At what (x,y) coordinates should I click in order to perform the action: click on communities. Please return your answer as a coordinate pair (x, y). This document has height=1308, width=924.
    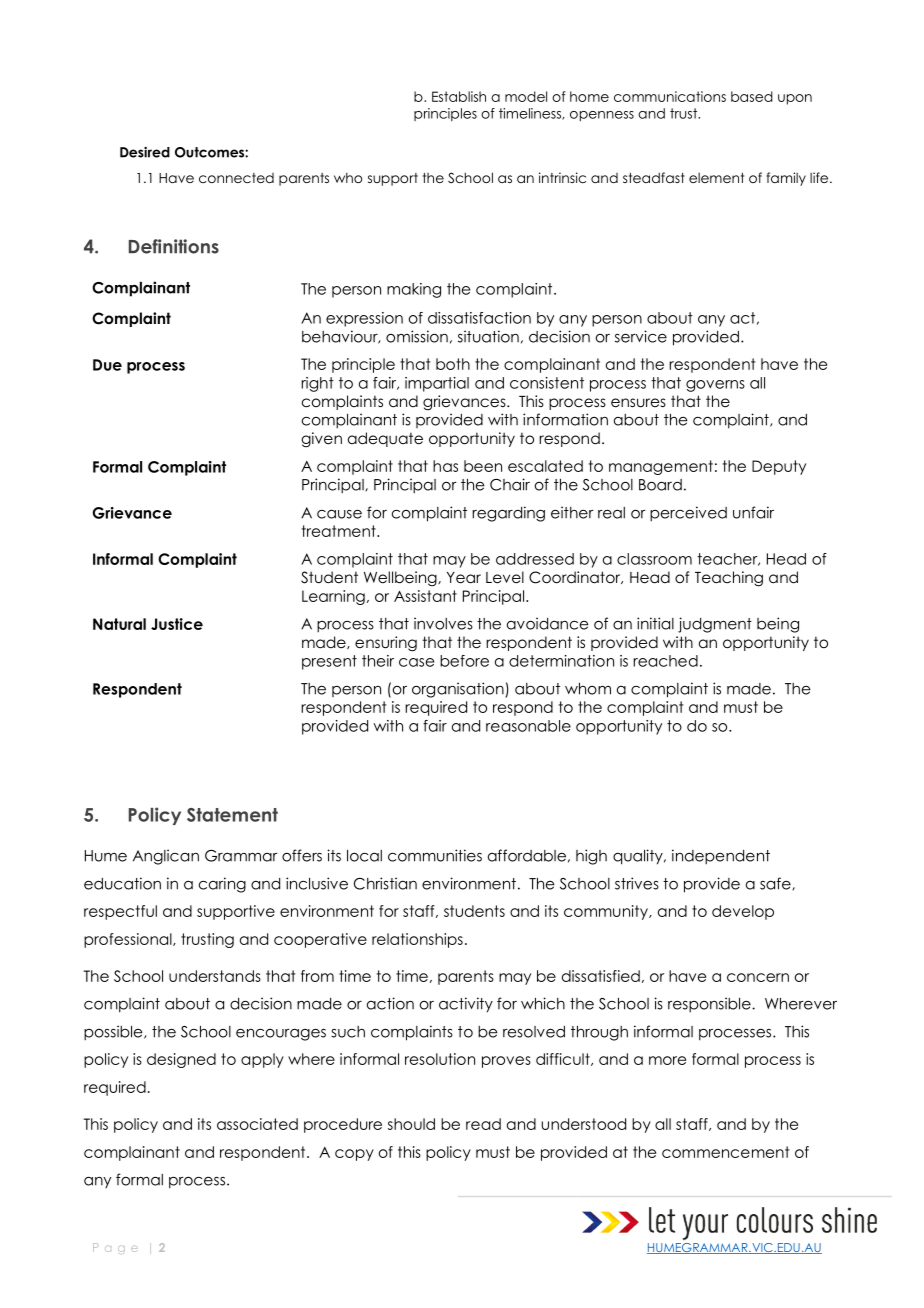
    Looking at the image, I should click on (435, 855).
